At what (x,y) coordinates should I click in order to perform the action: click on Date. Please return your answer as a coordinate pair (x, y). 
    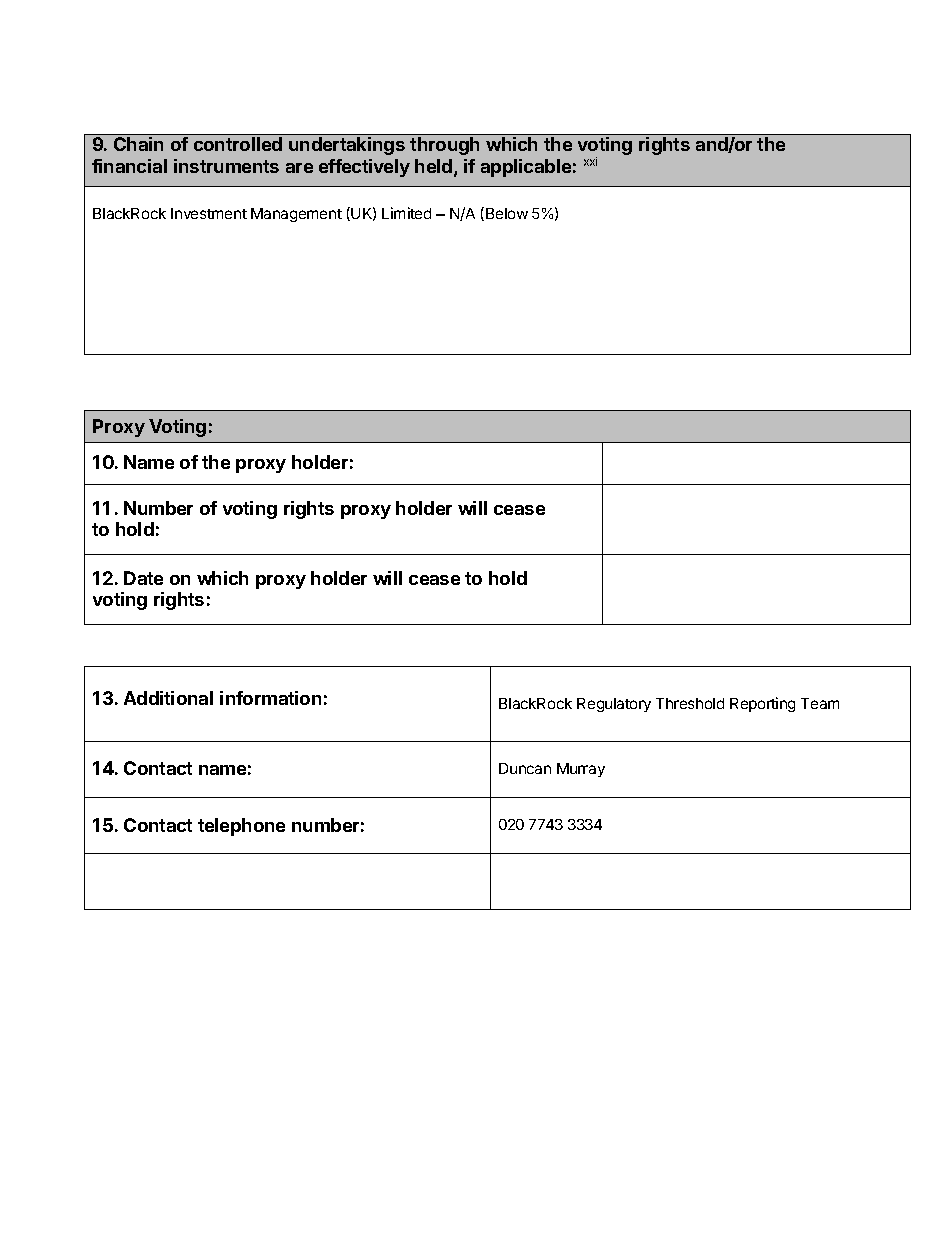
    Looking at the image, I should click on (143, 578).
